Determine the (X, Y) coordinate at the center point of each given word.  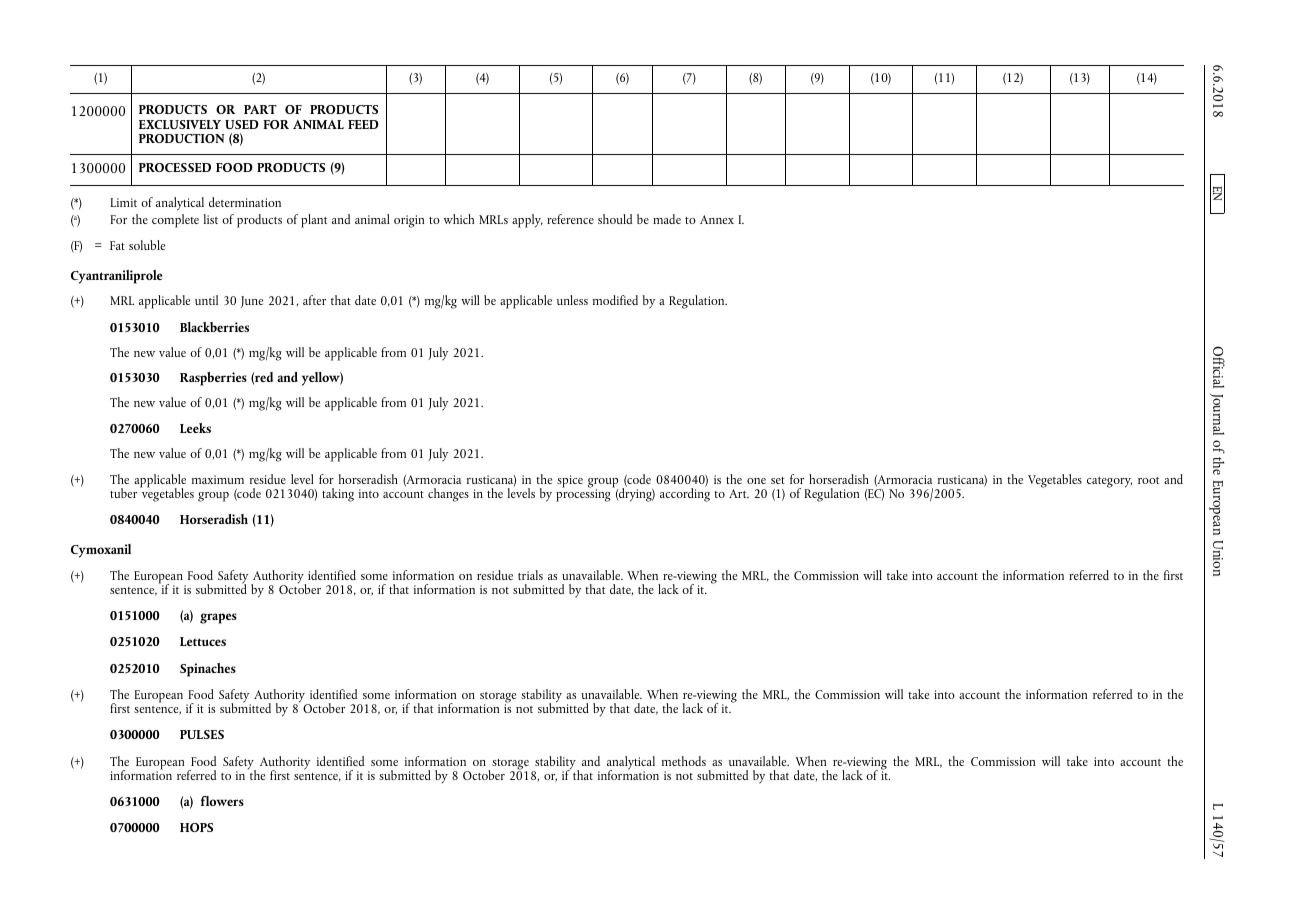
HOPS (196, 827)
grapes (218, 618)
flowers (222, 801)
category (1109, 482)
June (252, 302)
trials (530, 575)
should (615, 219)
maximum (218, 479)
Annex (717, 219)
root (1148, 480)
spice (570, 481)
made (667, 219)
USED (242, 124)
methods (684, 761)
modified (615, 300)
